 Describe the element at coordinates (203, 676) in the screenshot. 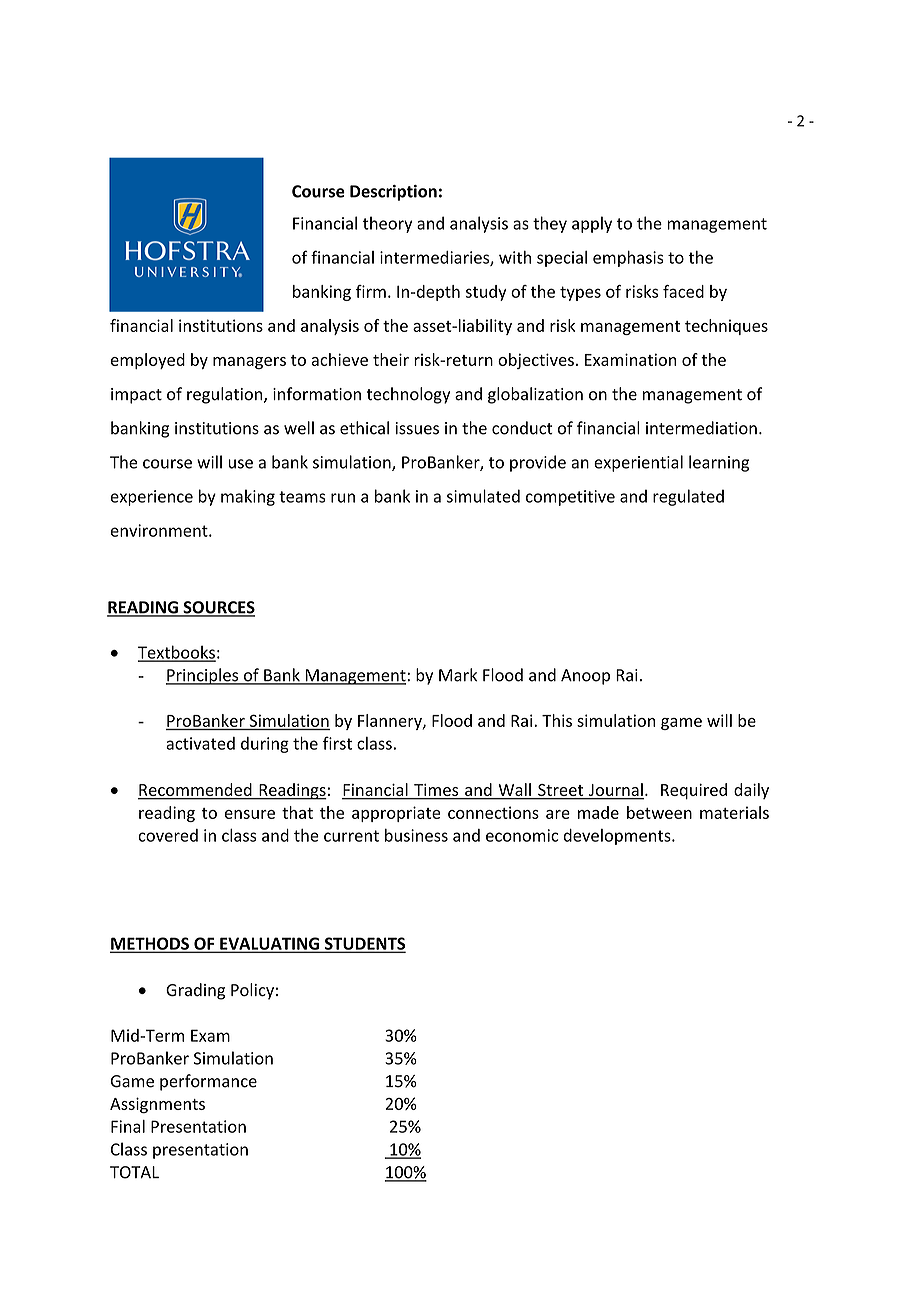

I see `Principles` at that location.
